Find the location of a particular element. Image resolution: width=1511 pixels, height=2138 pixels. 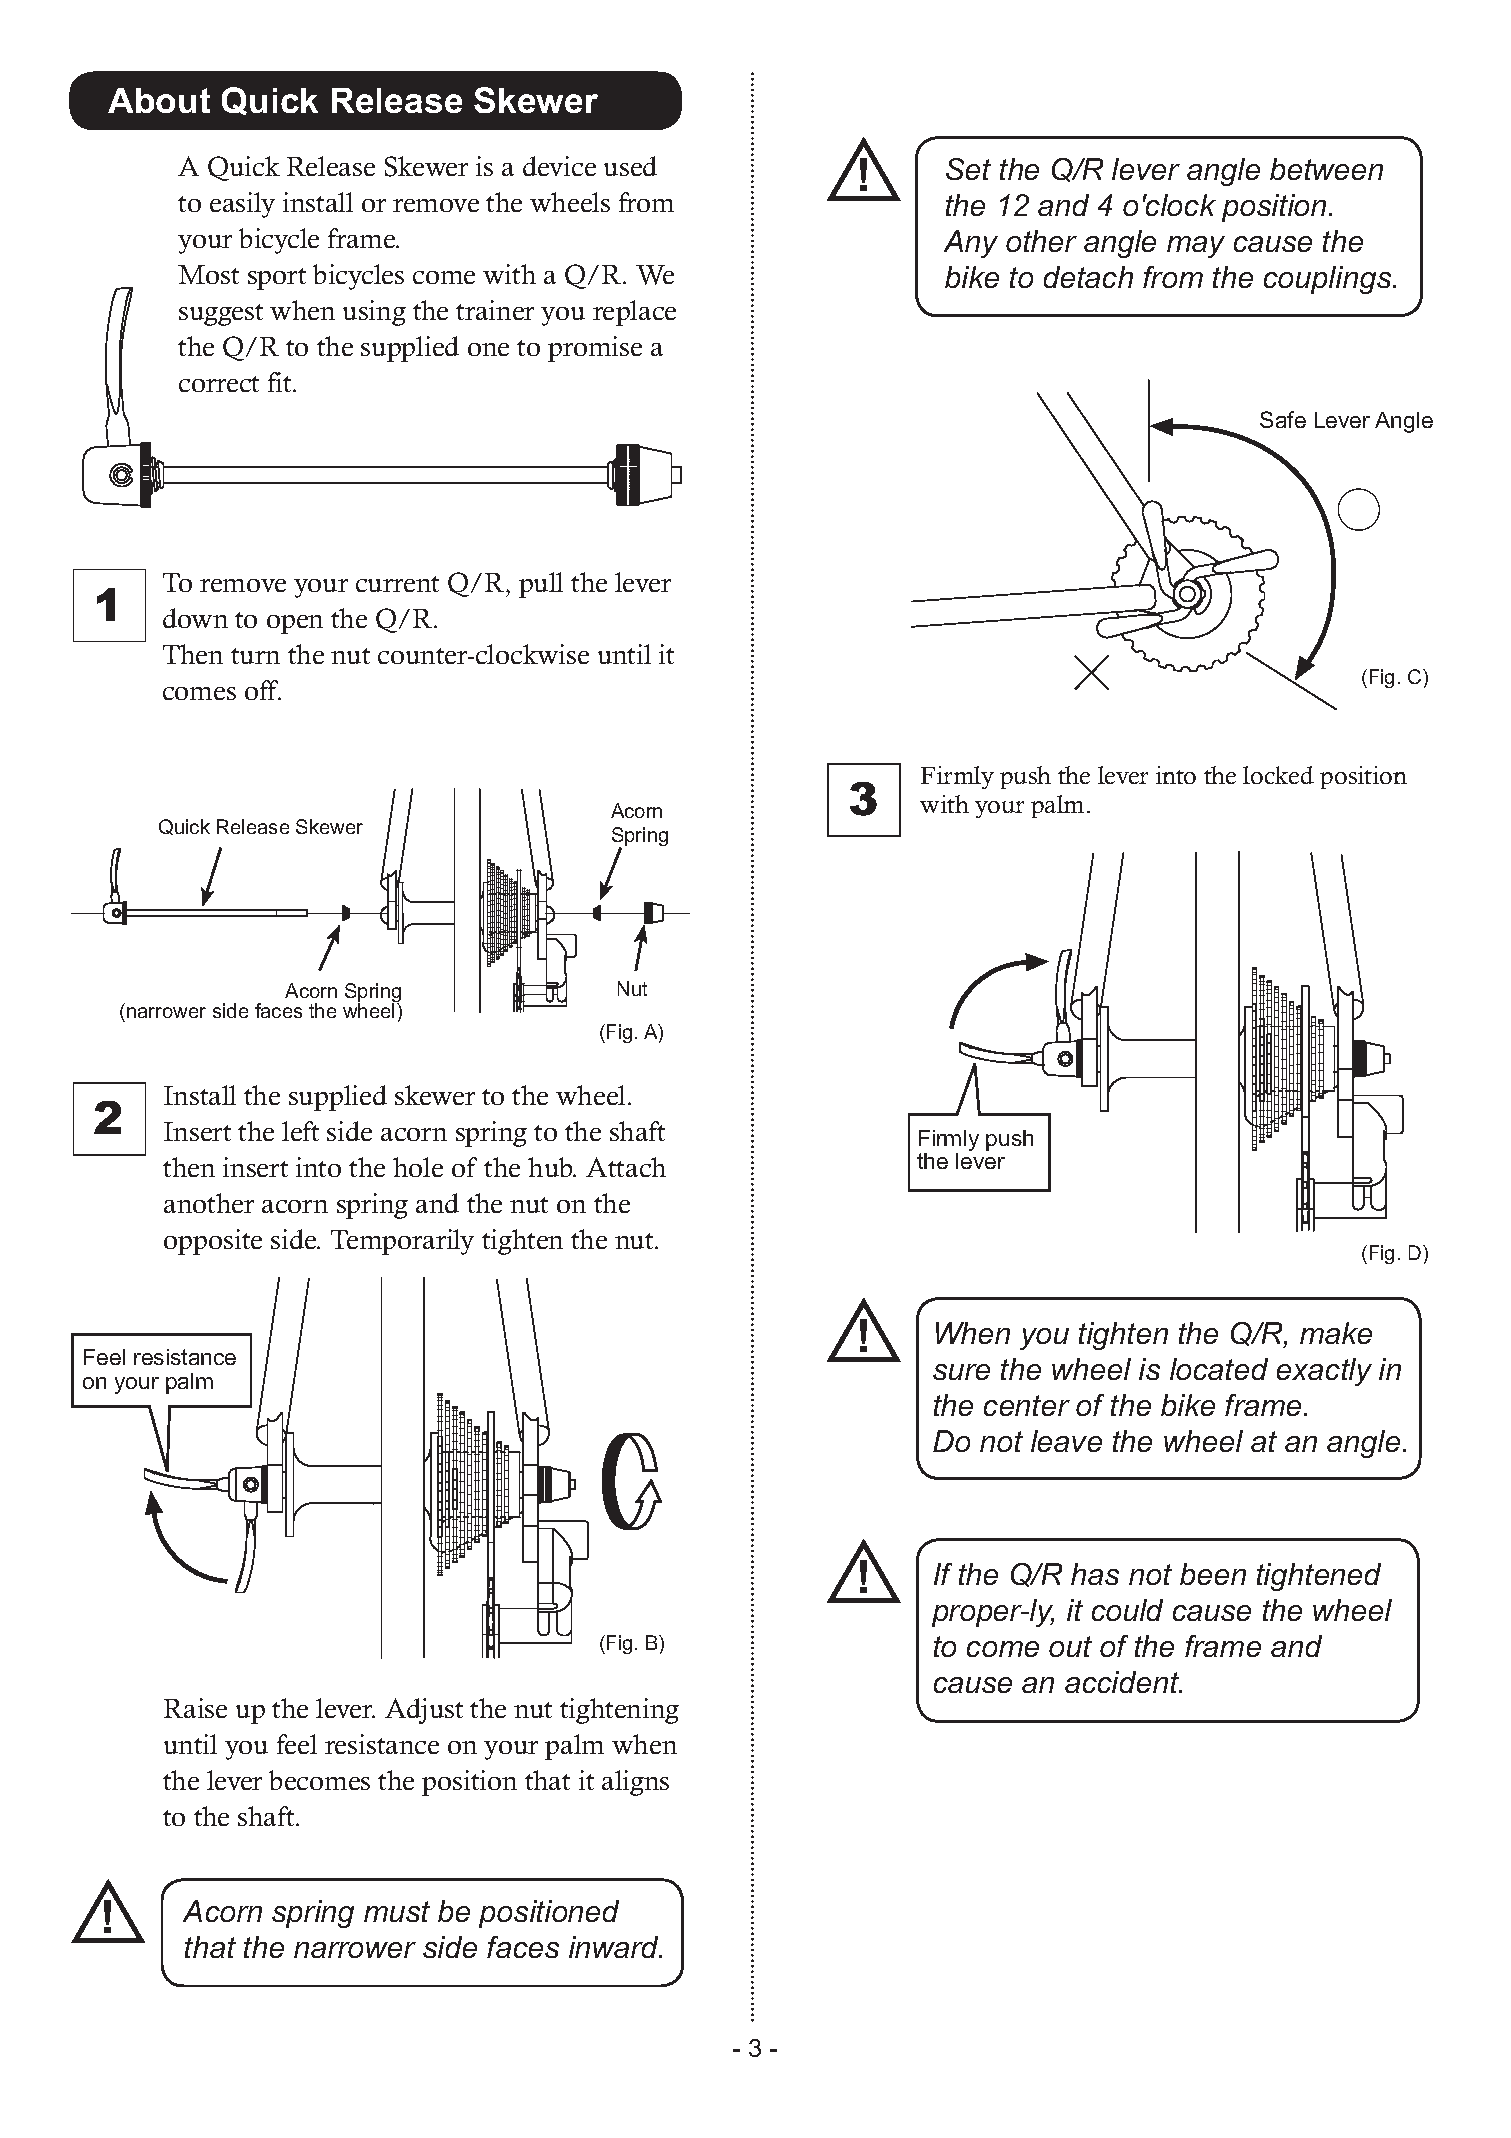

left is located at coordinates (300, 1131).
